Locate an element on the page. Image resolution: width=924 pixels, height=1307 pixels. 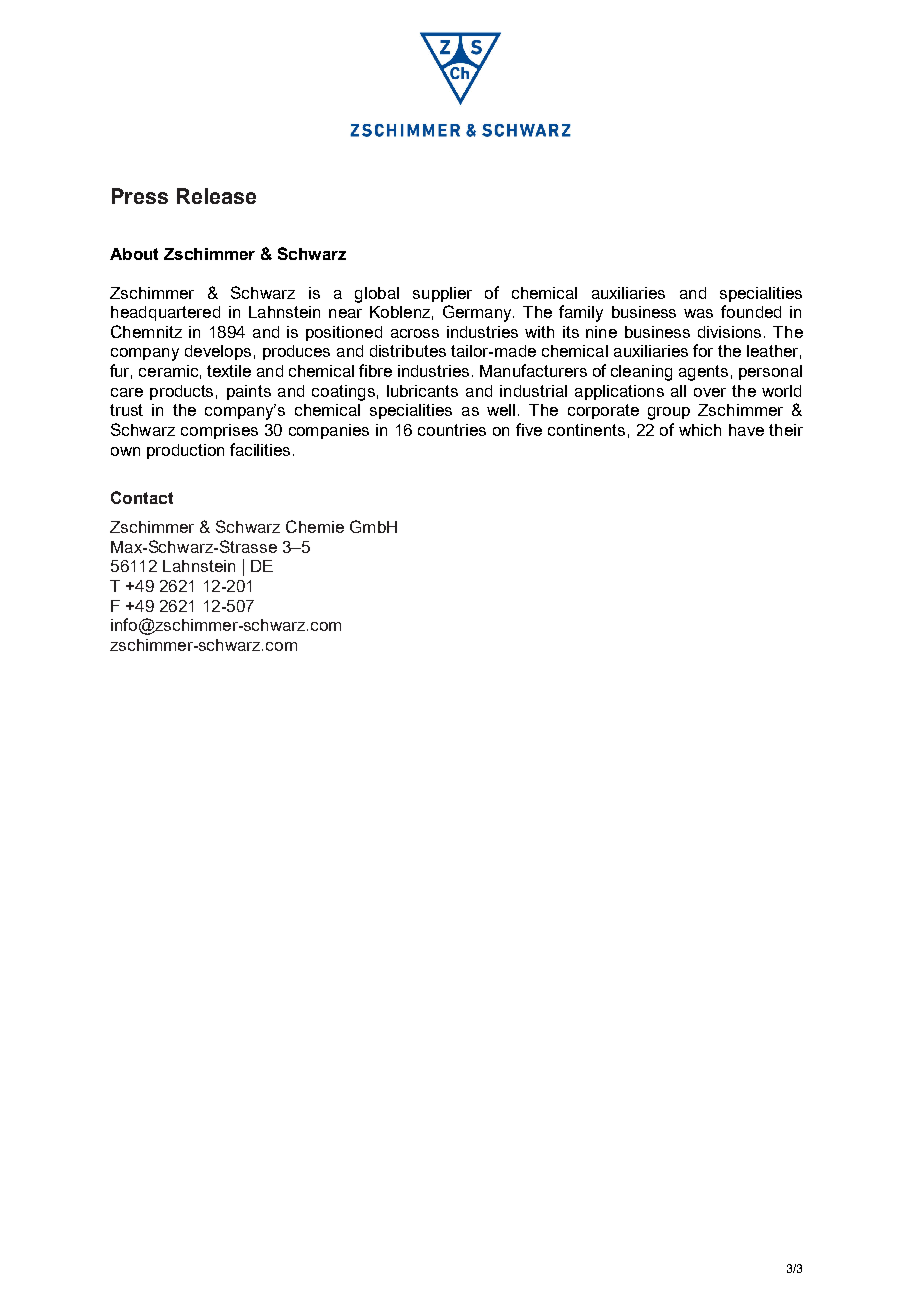
Release is located at coordinates (216, 196).
